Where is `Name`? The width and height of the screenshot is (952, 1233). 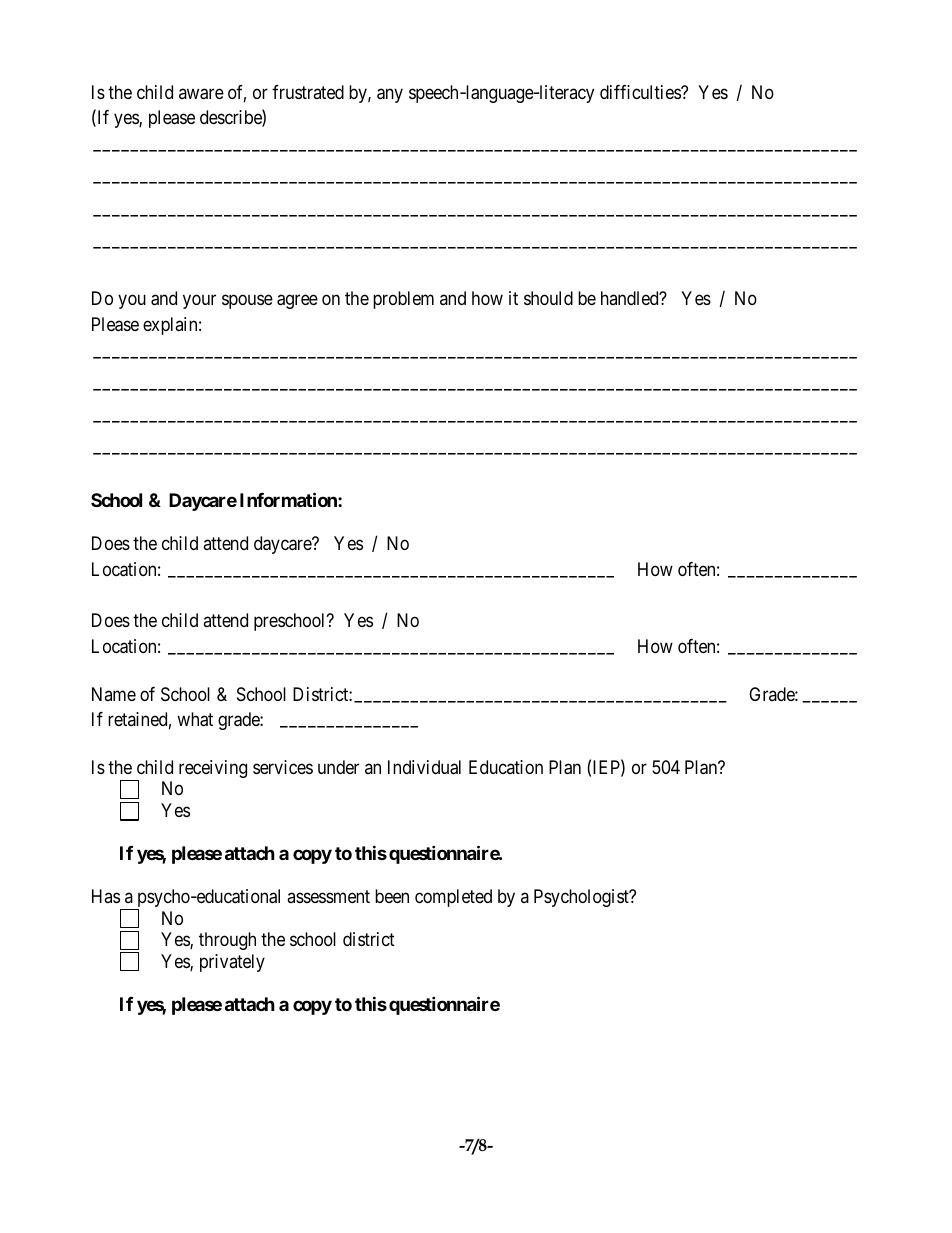
Name is located at coordinates (114, 694).
